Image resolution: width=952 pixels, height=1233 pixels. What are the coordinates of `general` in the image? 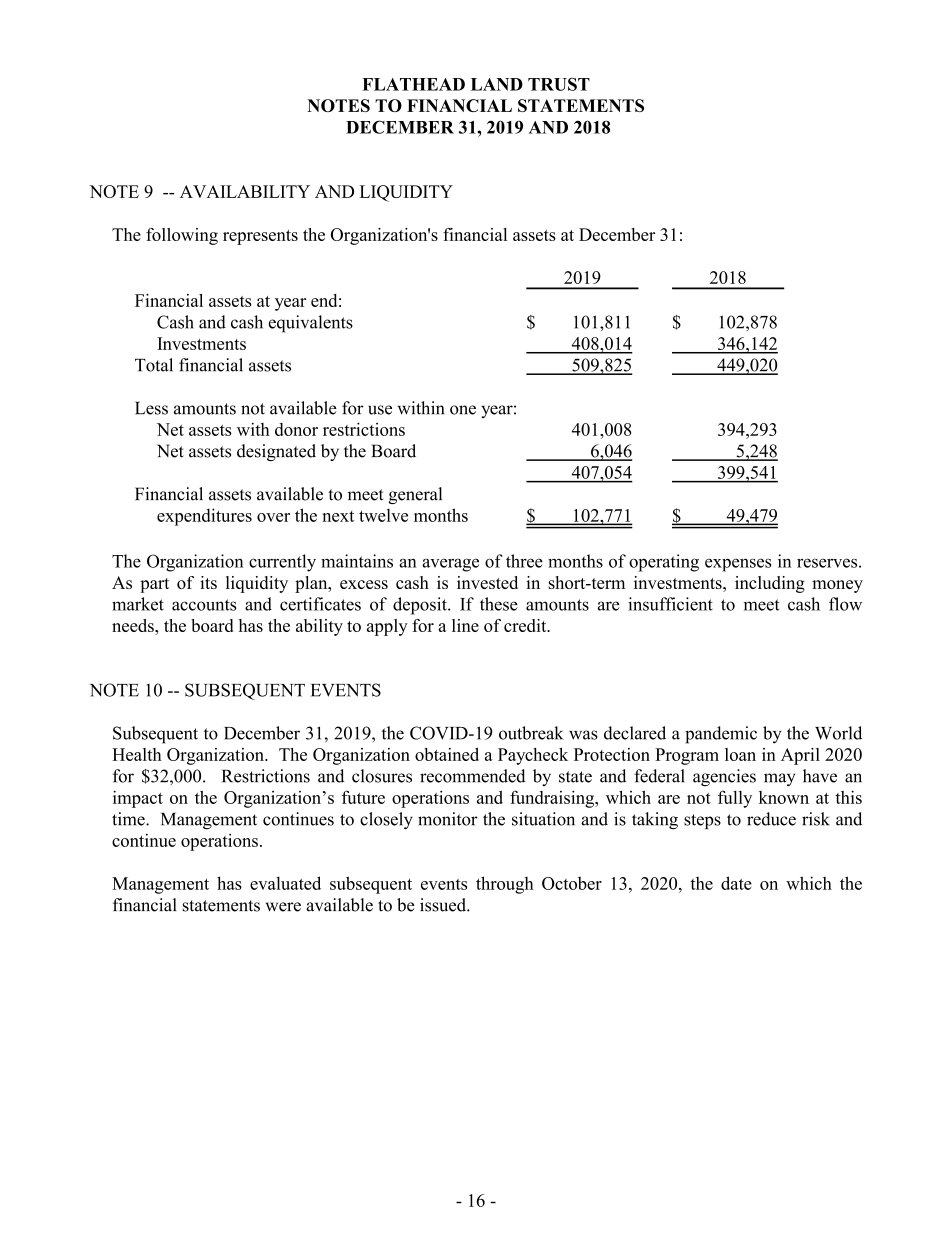 It's located at (415, 495).
